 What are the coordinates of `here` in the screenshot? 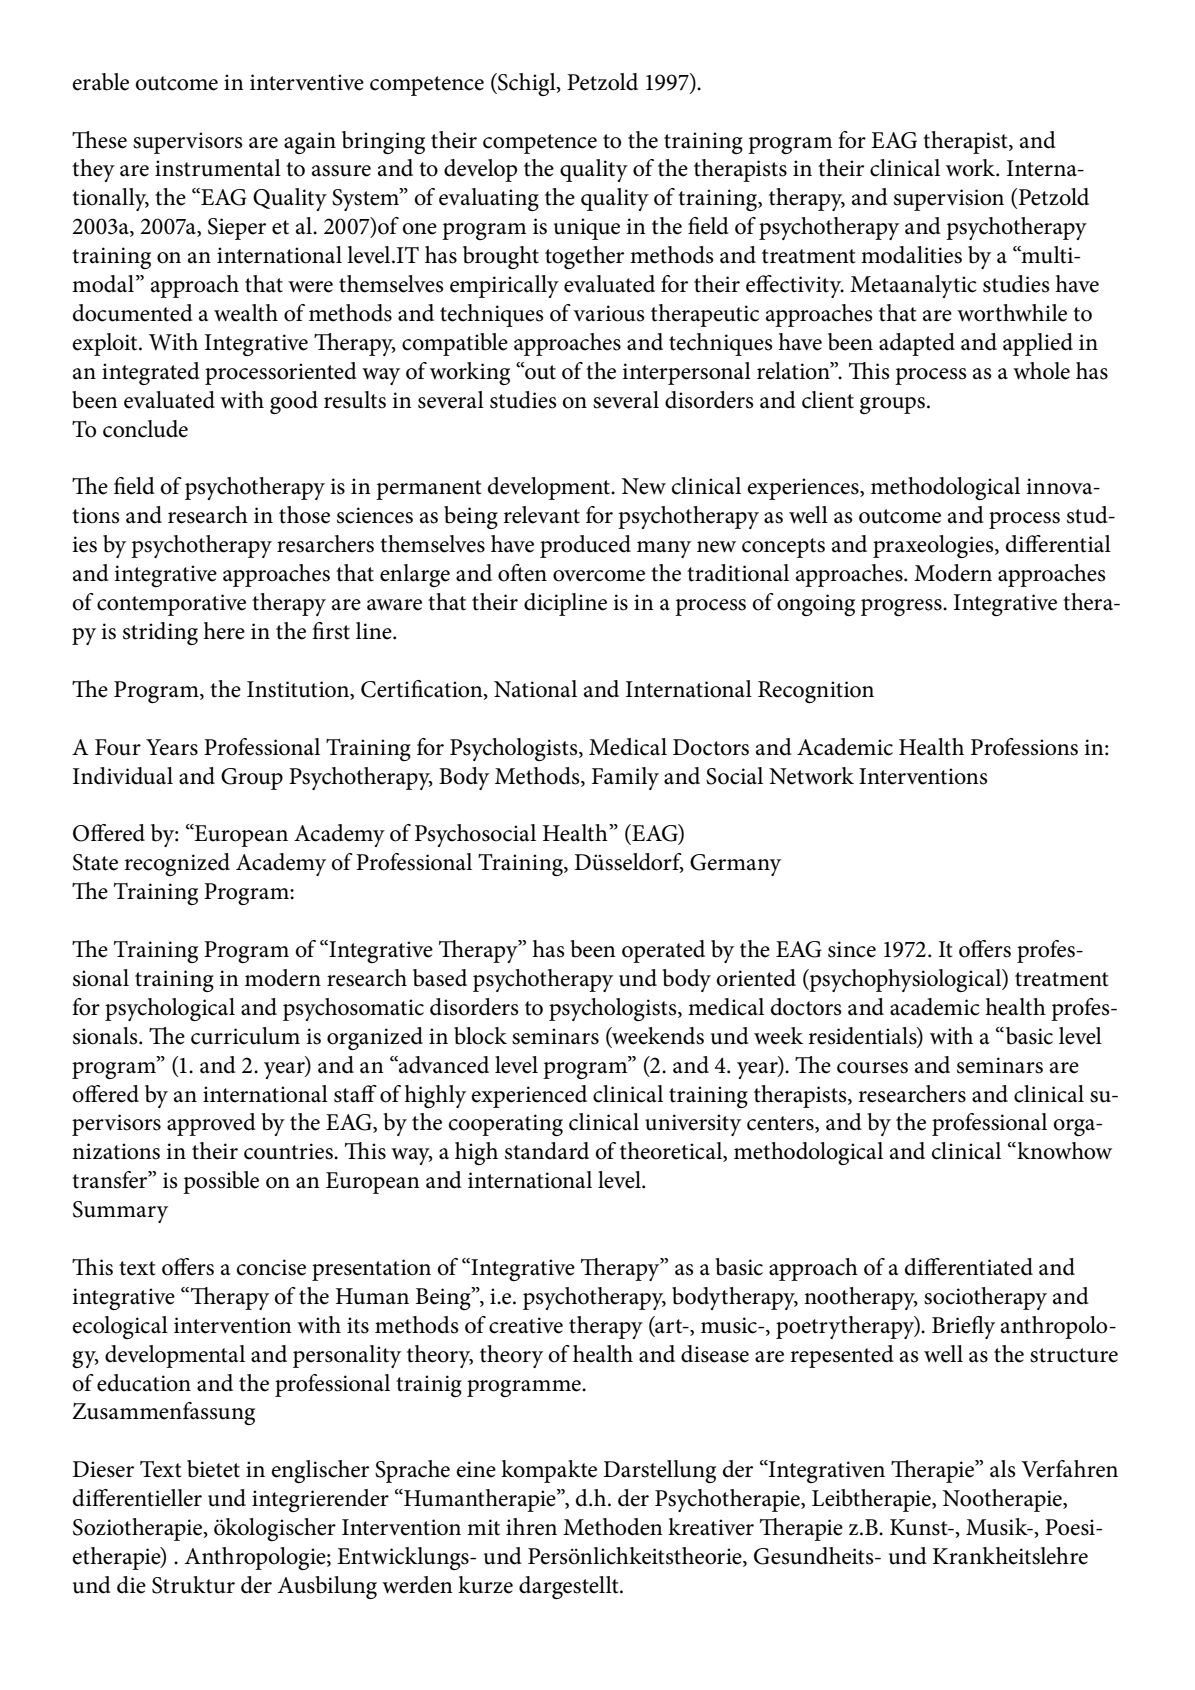 It's located at (224, 631).
